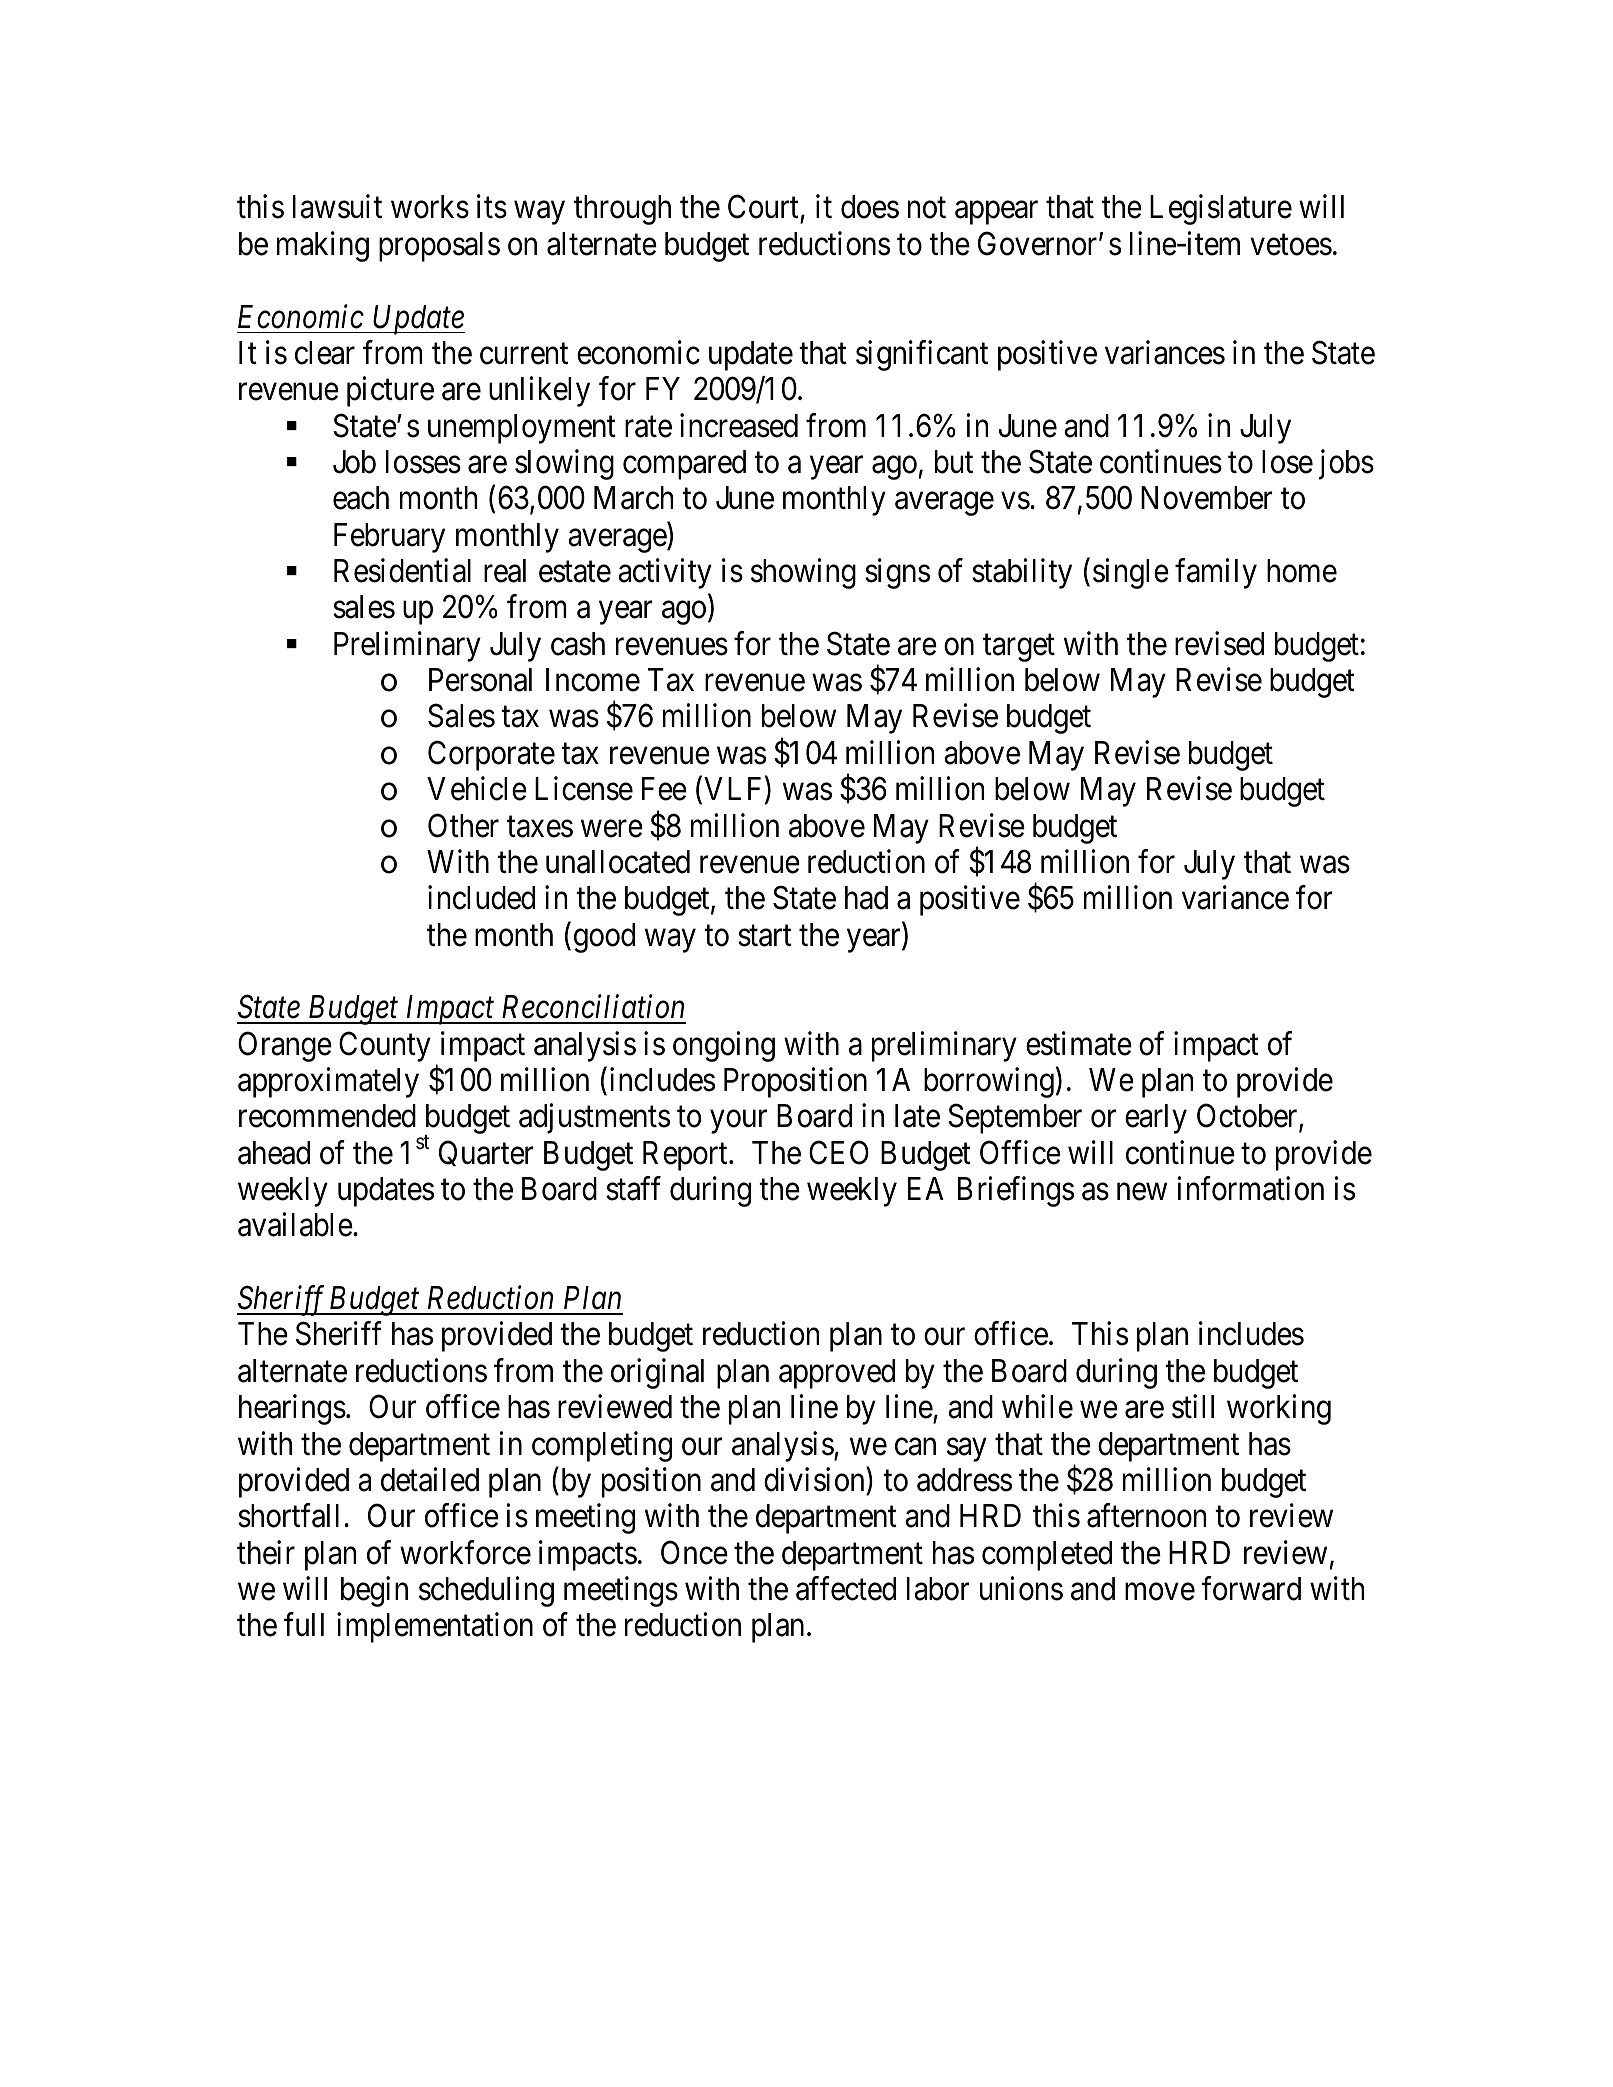  I want to click on Residential, so click(402, 570).
